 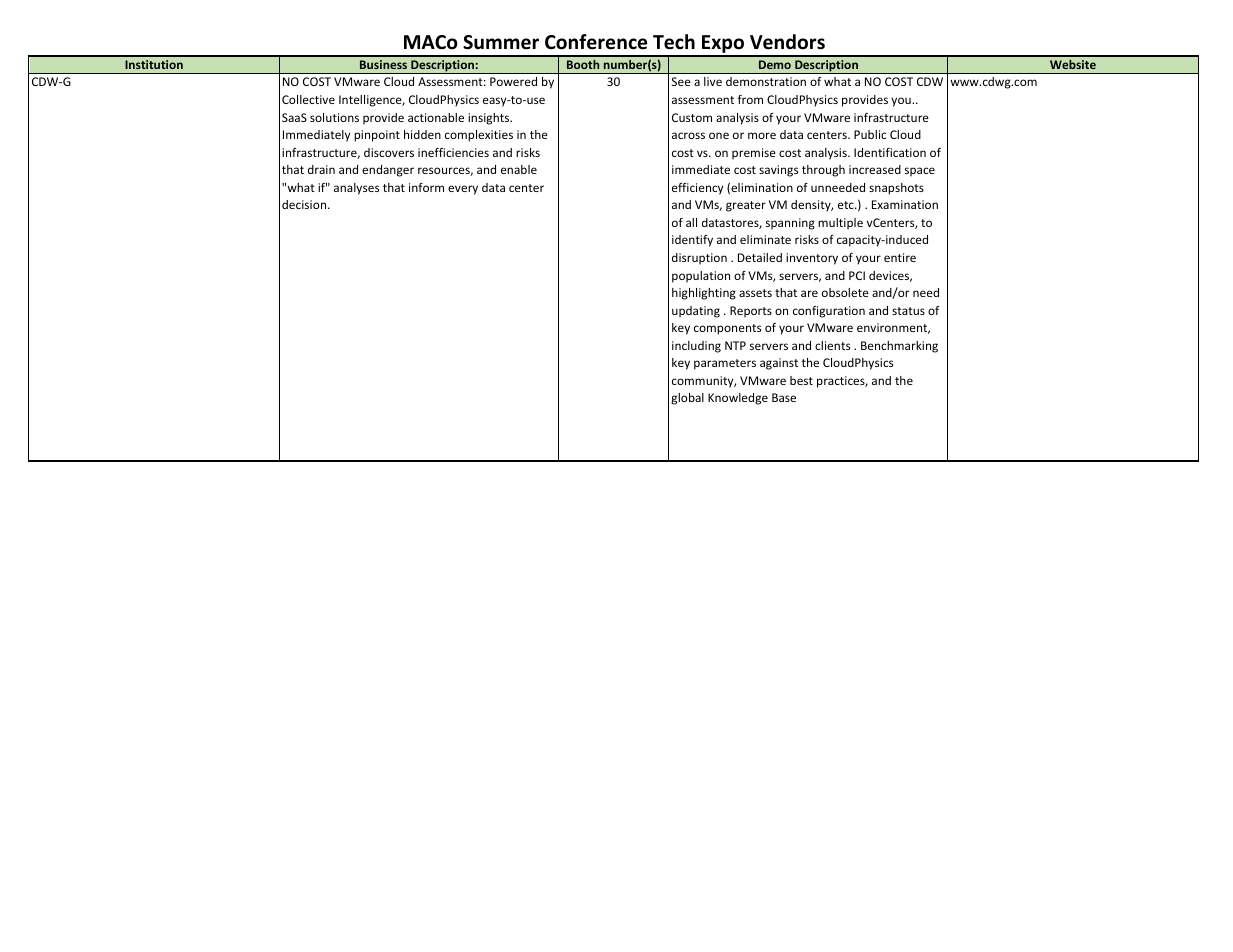 I want to click on Summer, so click(x=501, y=42).
